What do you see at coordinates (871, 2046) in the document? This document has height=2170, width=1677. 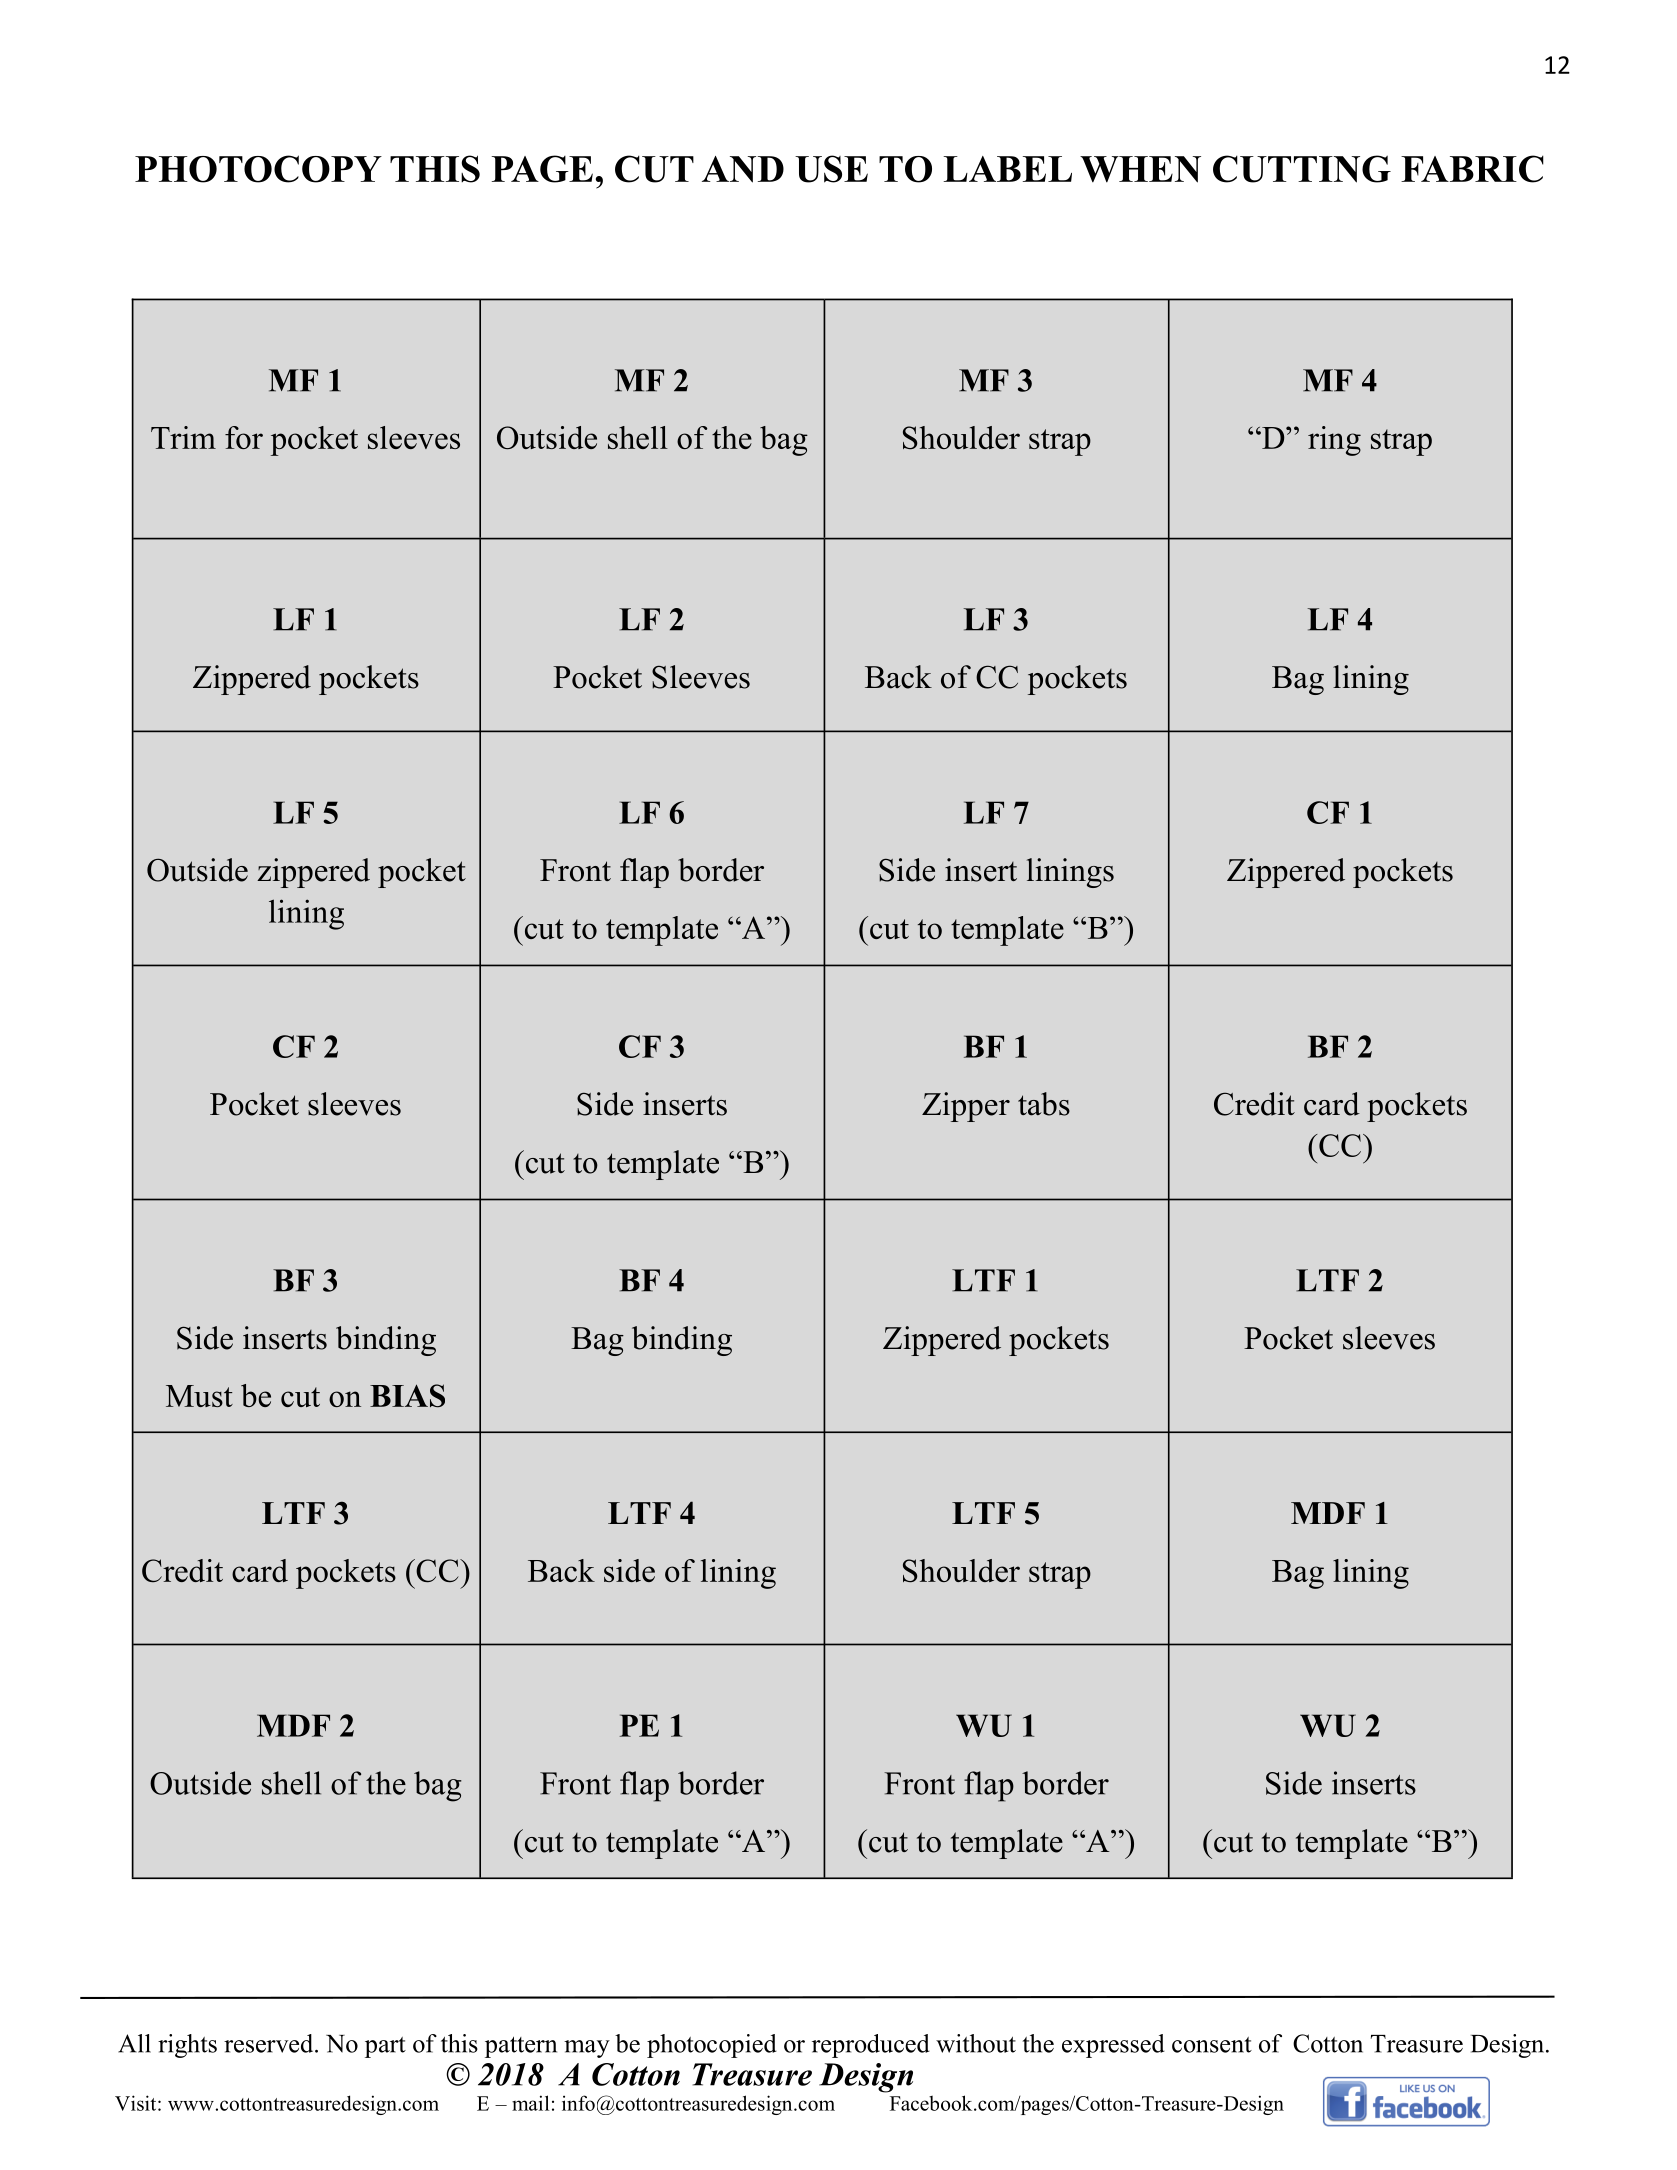 I see `reproduced` at bounding box center [871, 2046].
